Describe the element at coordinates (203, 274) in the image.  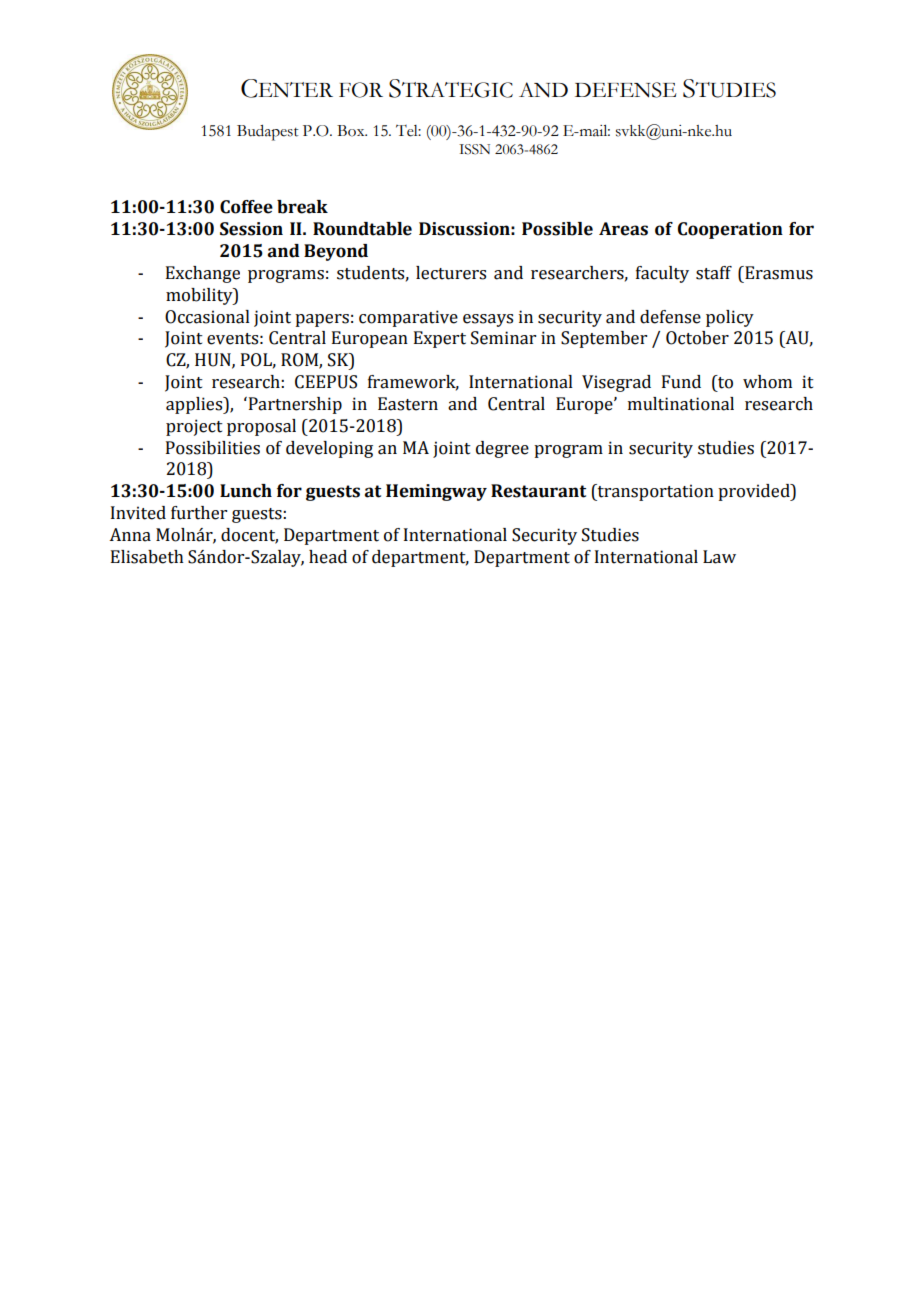
I see `Exchange` at that location.
